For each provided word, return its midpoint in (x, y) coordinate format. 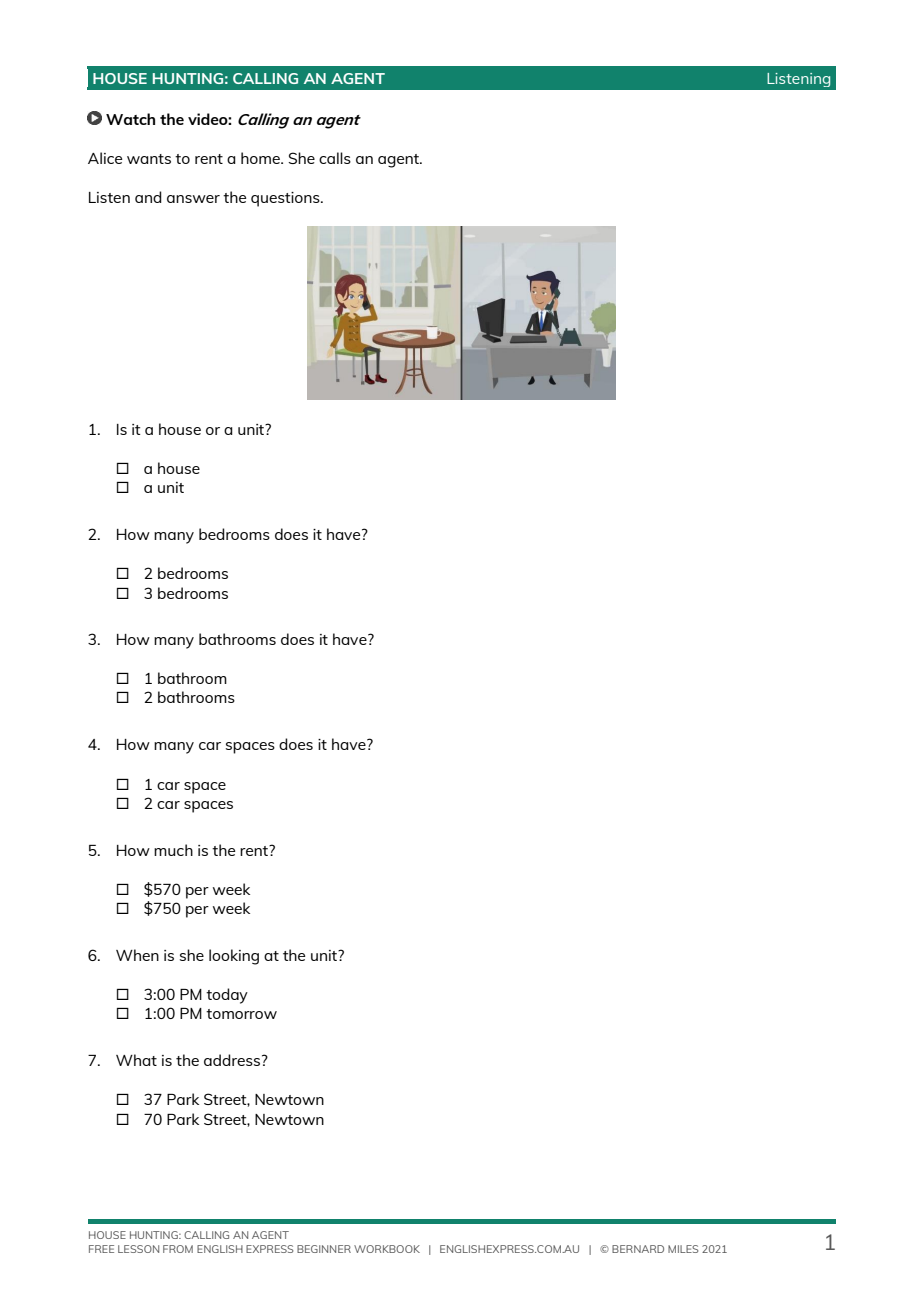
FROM (178, 1249)
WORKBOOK (387, 1249)
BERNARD (638, 1249)
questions (286, 199)
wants (149, 159)
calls (335, 158)
